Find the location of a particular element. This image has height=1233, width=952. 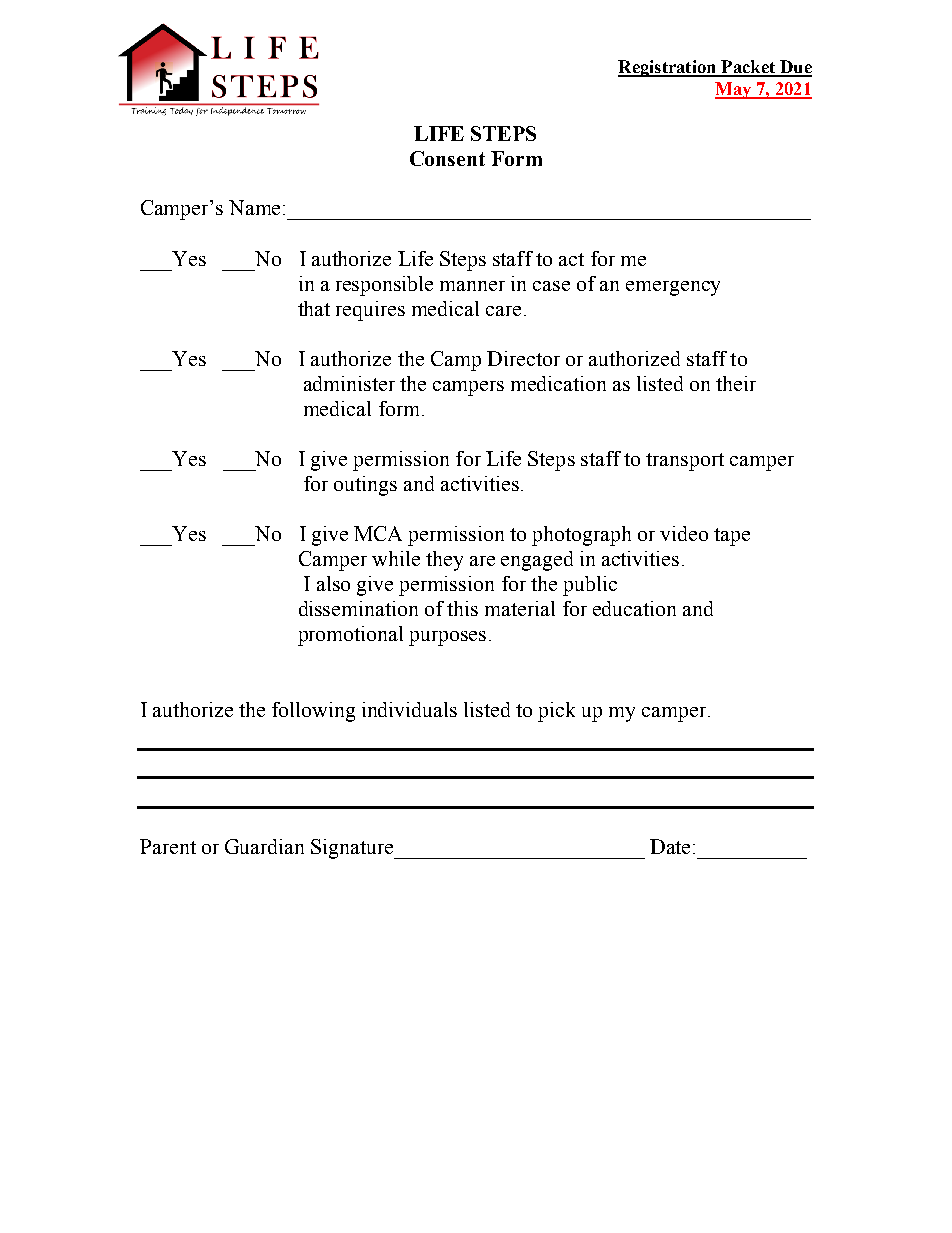

education is located at coordinates (634, 608).
